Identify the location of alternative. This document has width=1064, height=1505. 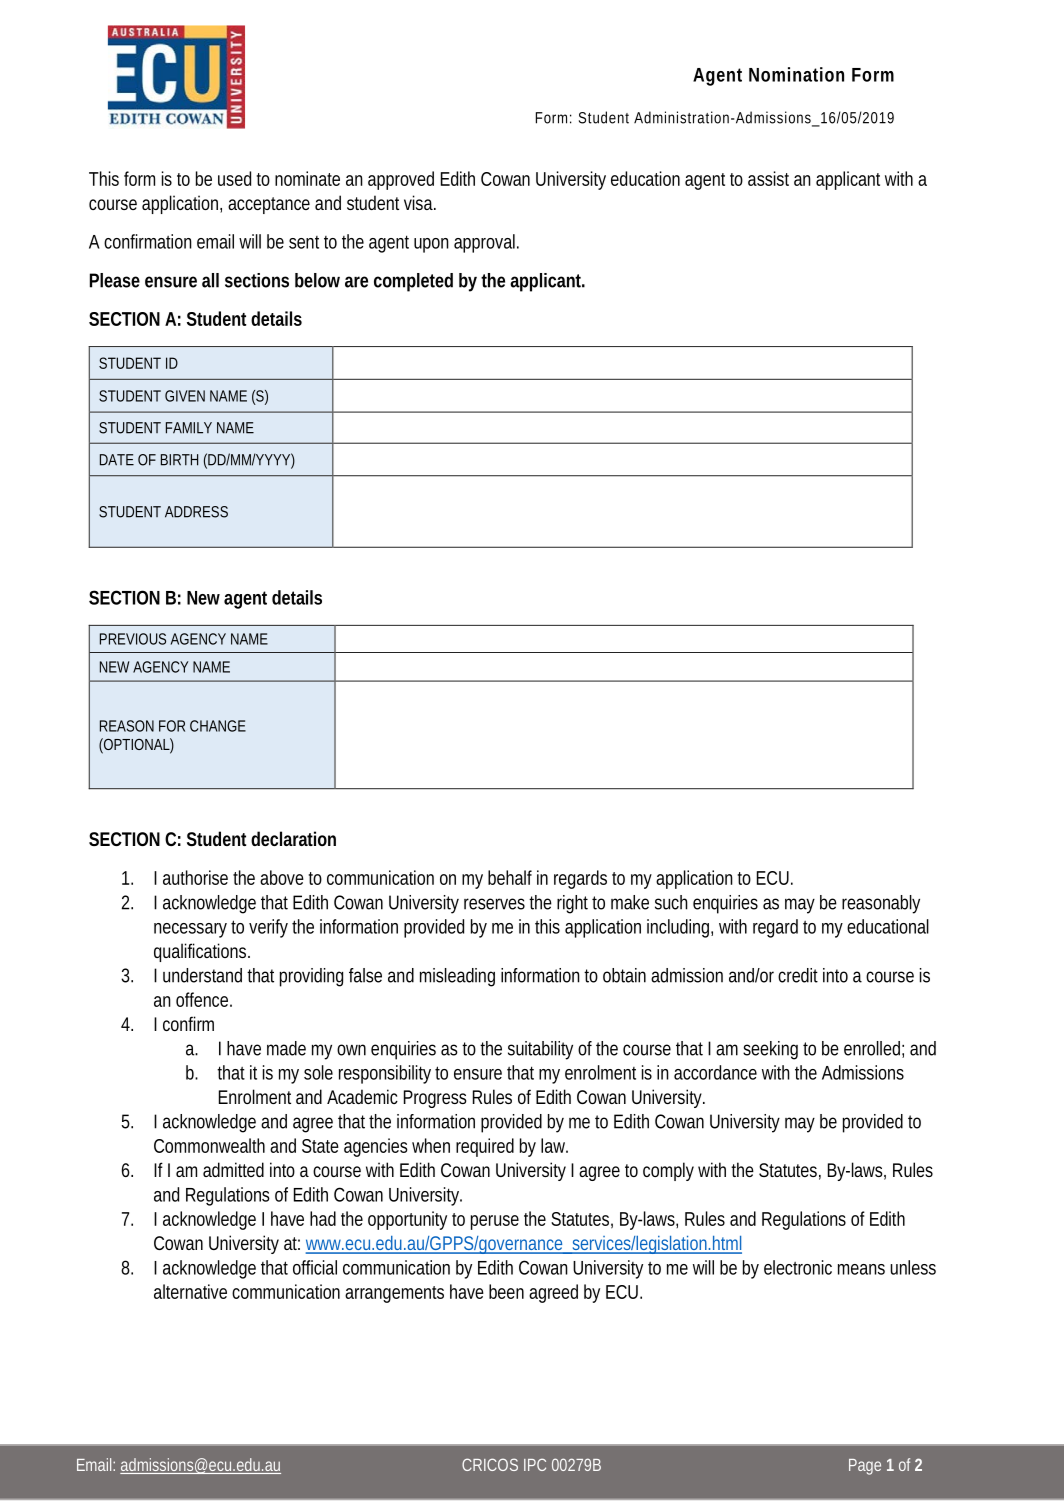
(190, 1291).
